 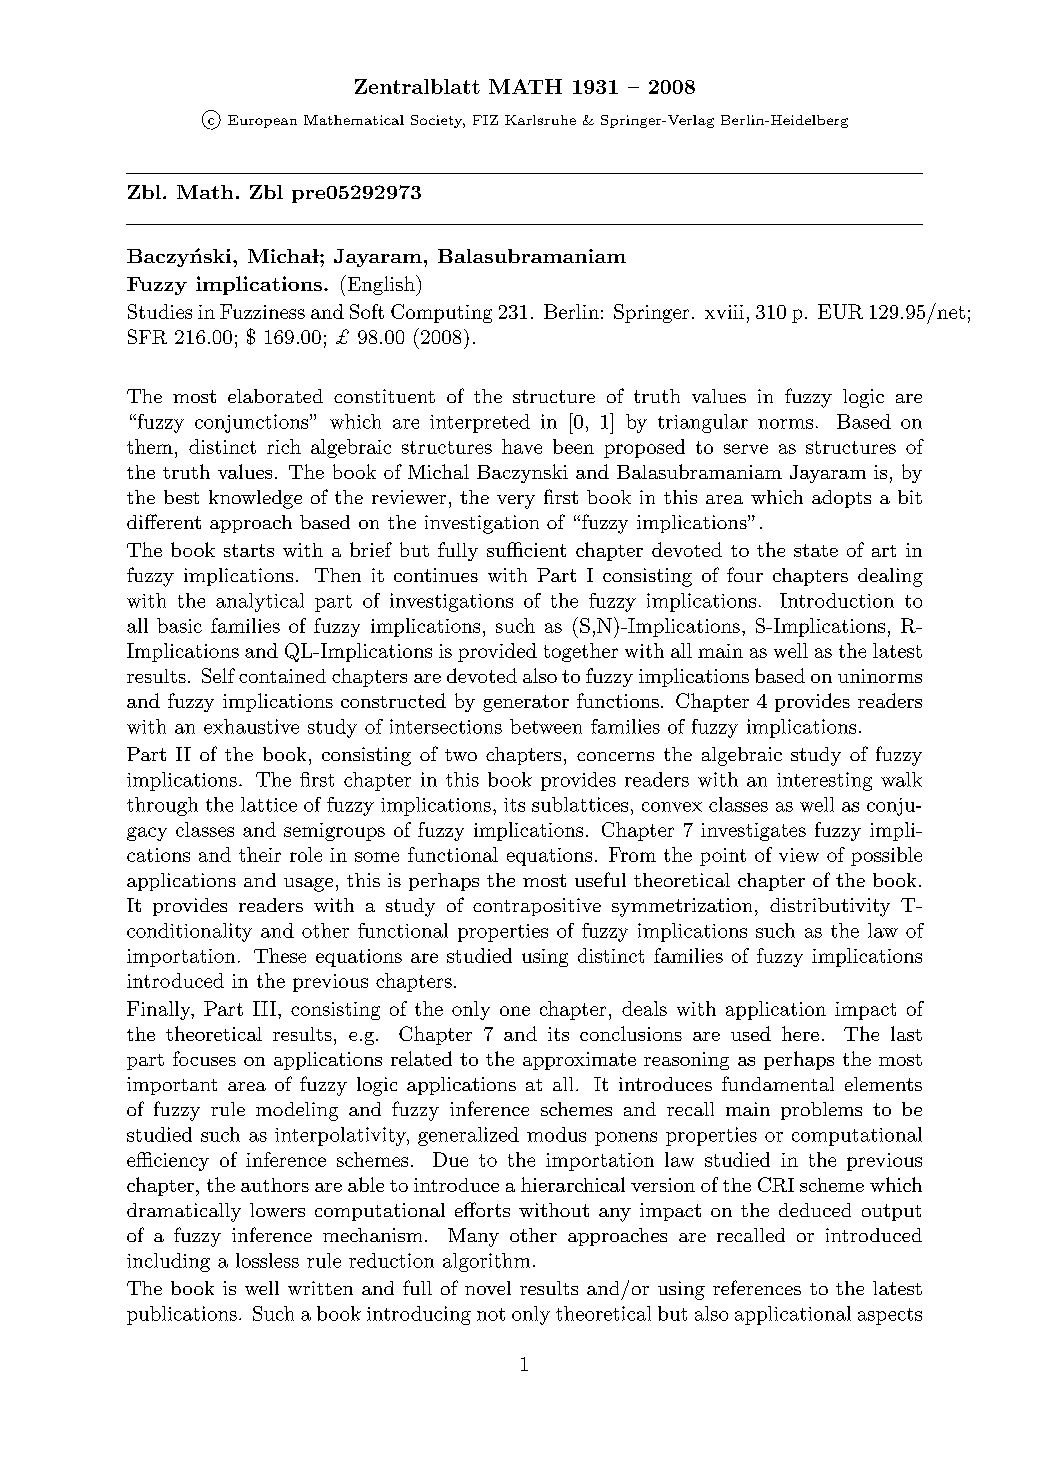 I want to click on interesting, so click(x=824, y=781).
